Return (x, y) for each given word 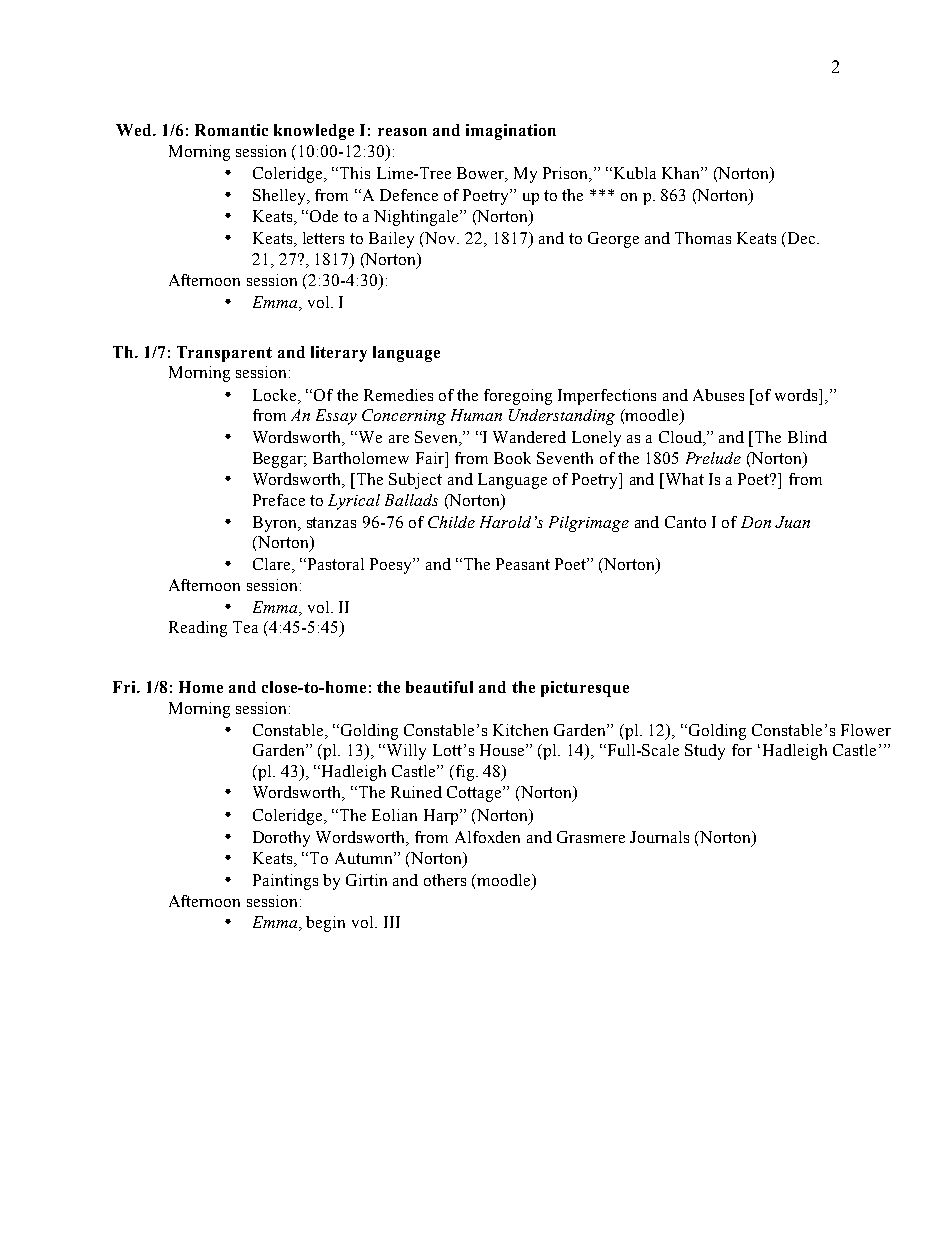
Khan (682, 173)
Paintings (285, 882)
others (445, 880)
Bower (482, 174)
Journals (659, 837)
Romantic (231, 130)
